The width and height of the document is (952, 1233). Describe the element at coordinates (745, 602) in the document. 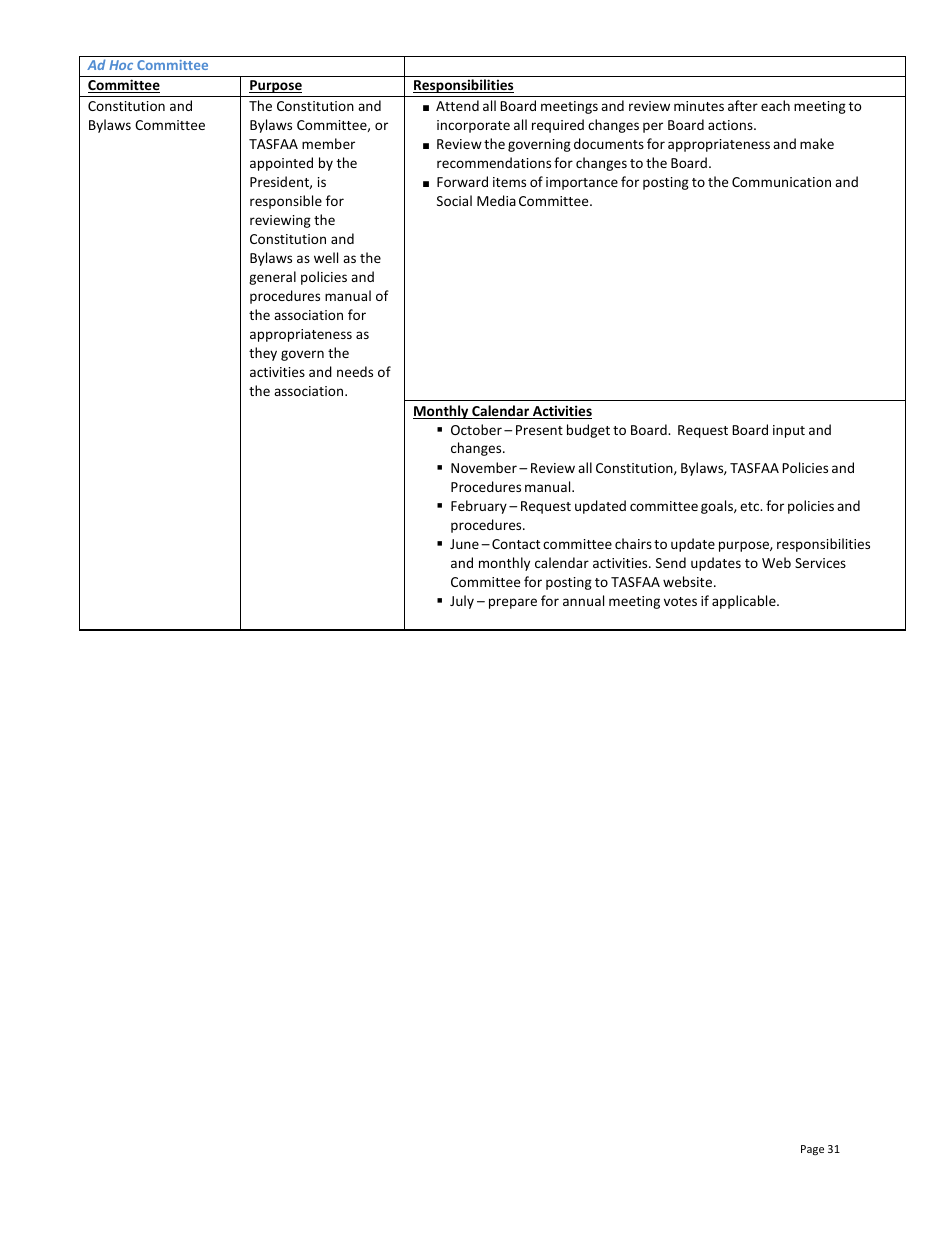

I see `applicable` at that location.
